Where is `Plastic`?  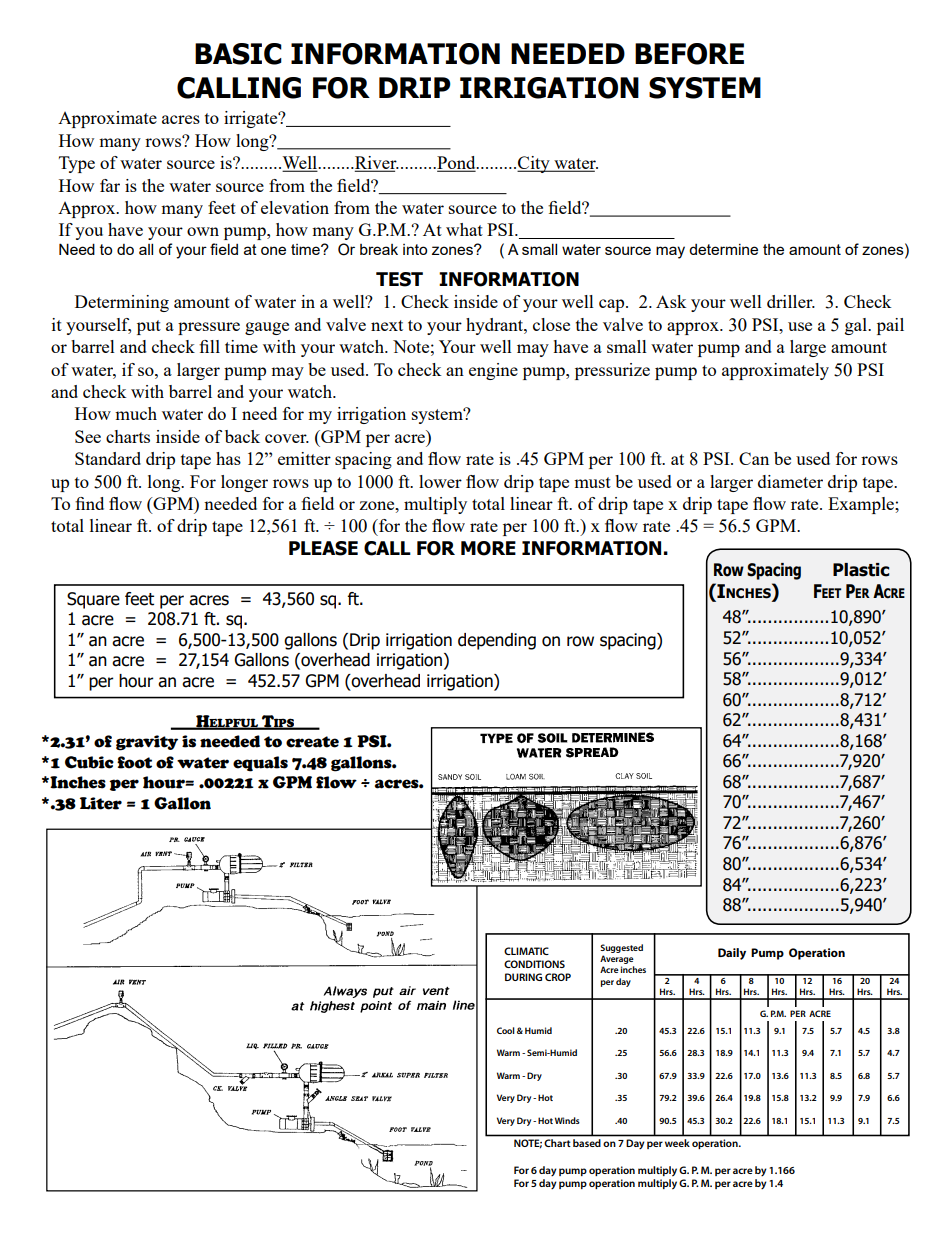
Plastic is located at coordinates (861, 570).
